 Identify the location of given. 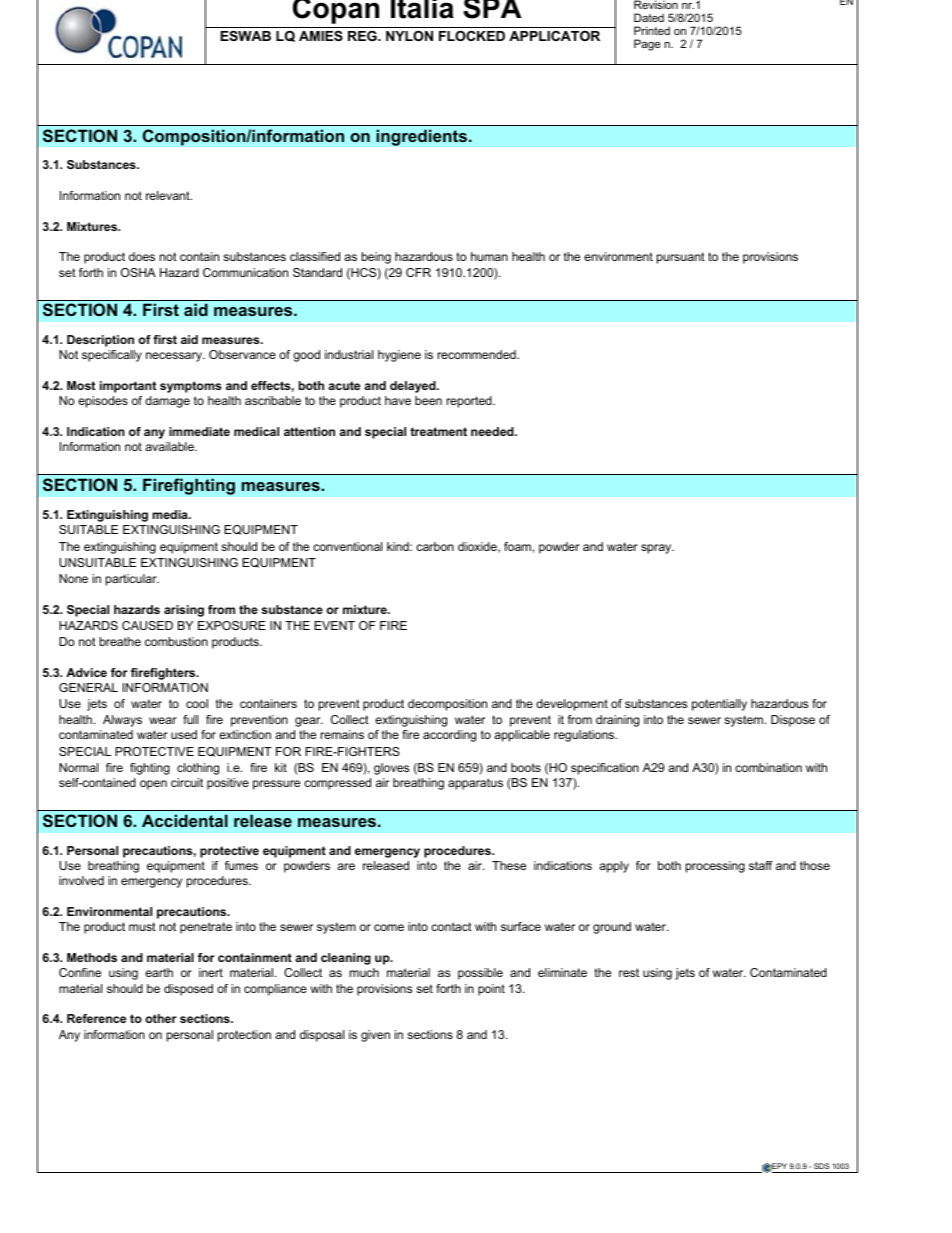
(375, 1036).
